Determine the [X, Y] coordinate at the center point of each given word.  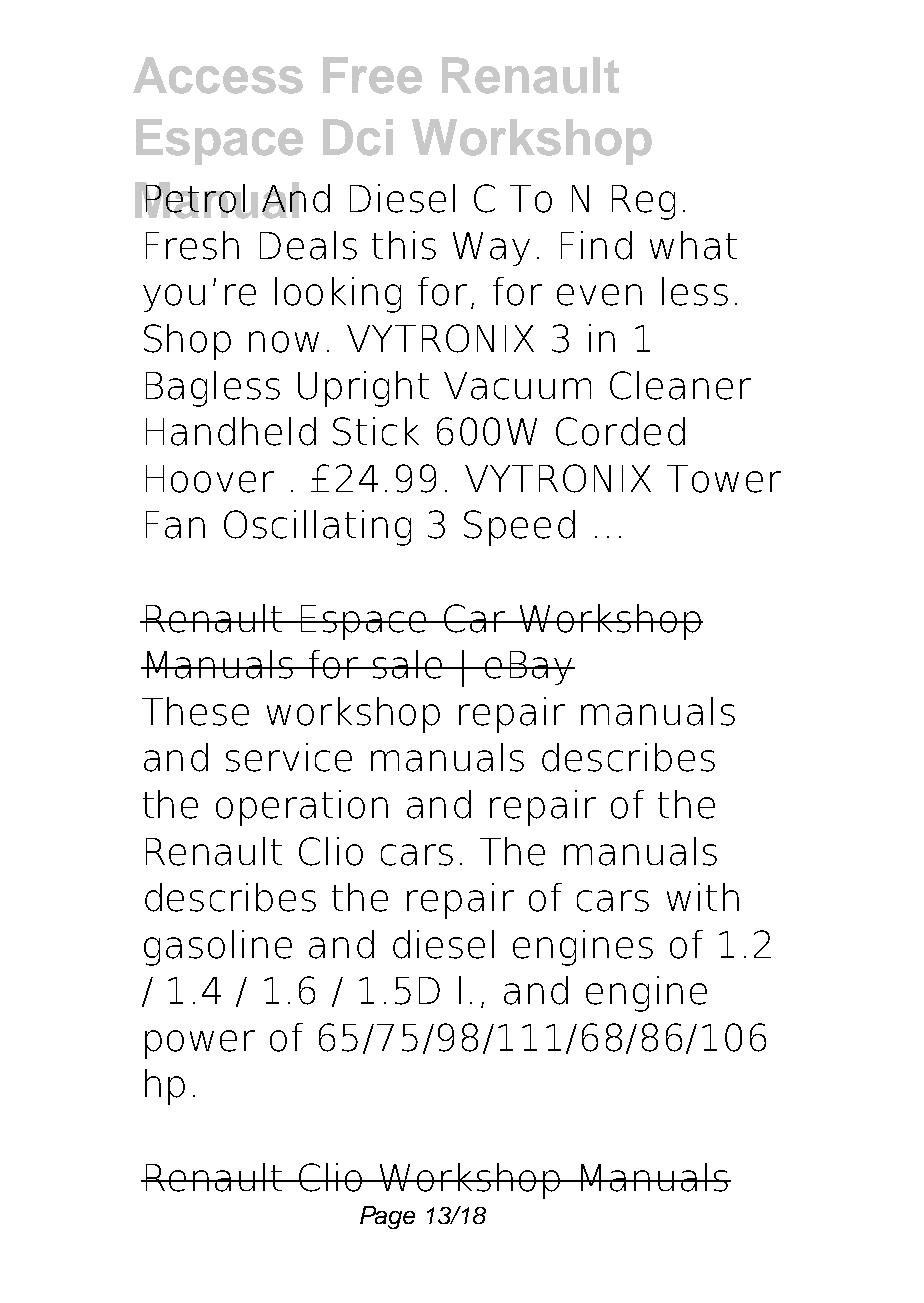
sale [408, 664]
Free [372, 75]
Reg [643, 202]
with [703, 897]
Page [387, 1217]
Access [218, 75]
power [200, 1044]
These [195, 711]
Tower [724, 479]
